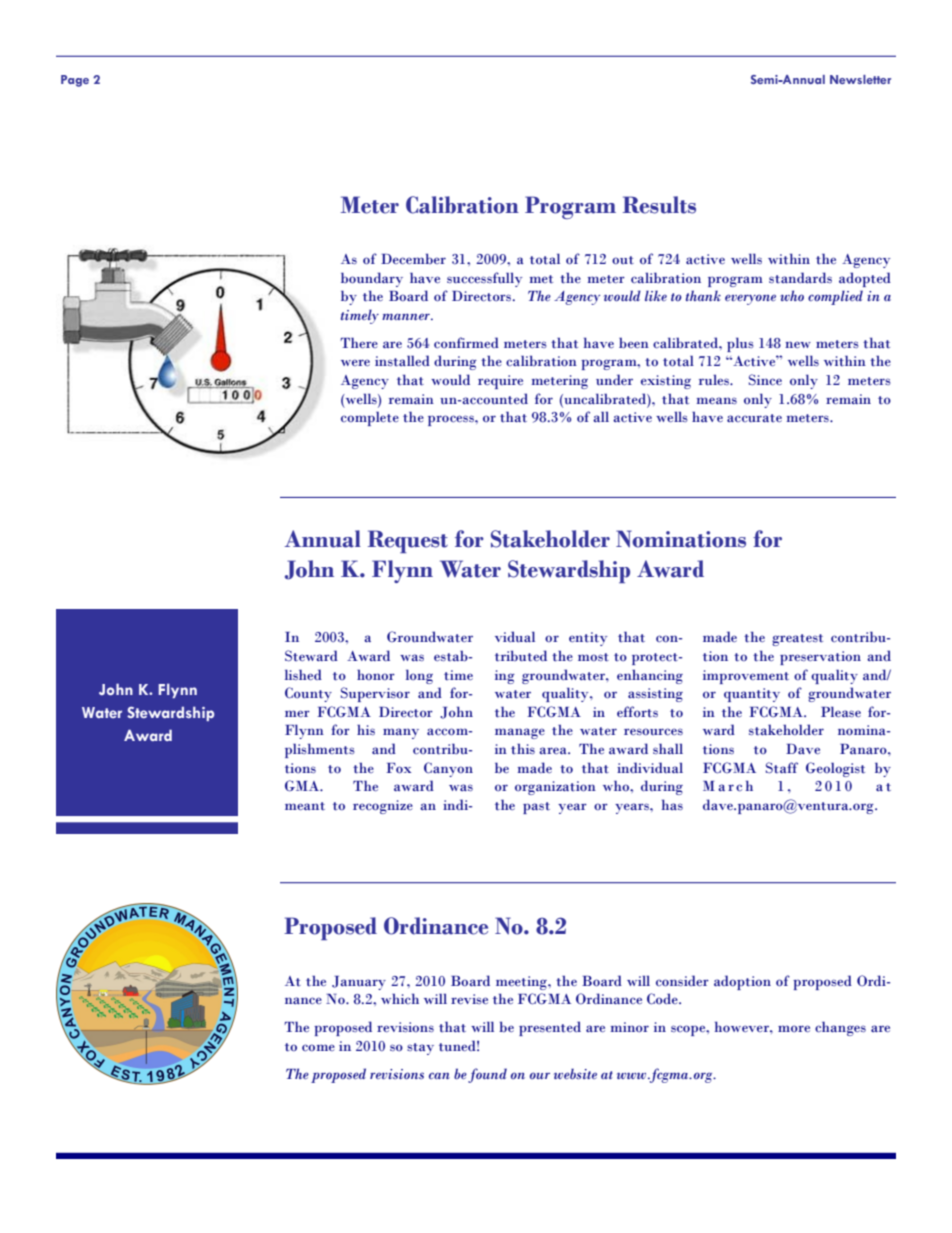  I want to click on meant, so click(305, 806).
